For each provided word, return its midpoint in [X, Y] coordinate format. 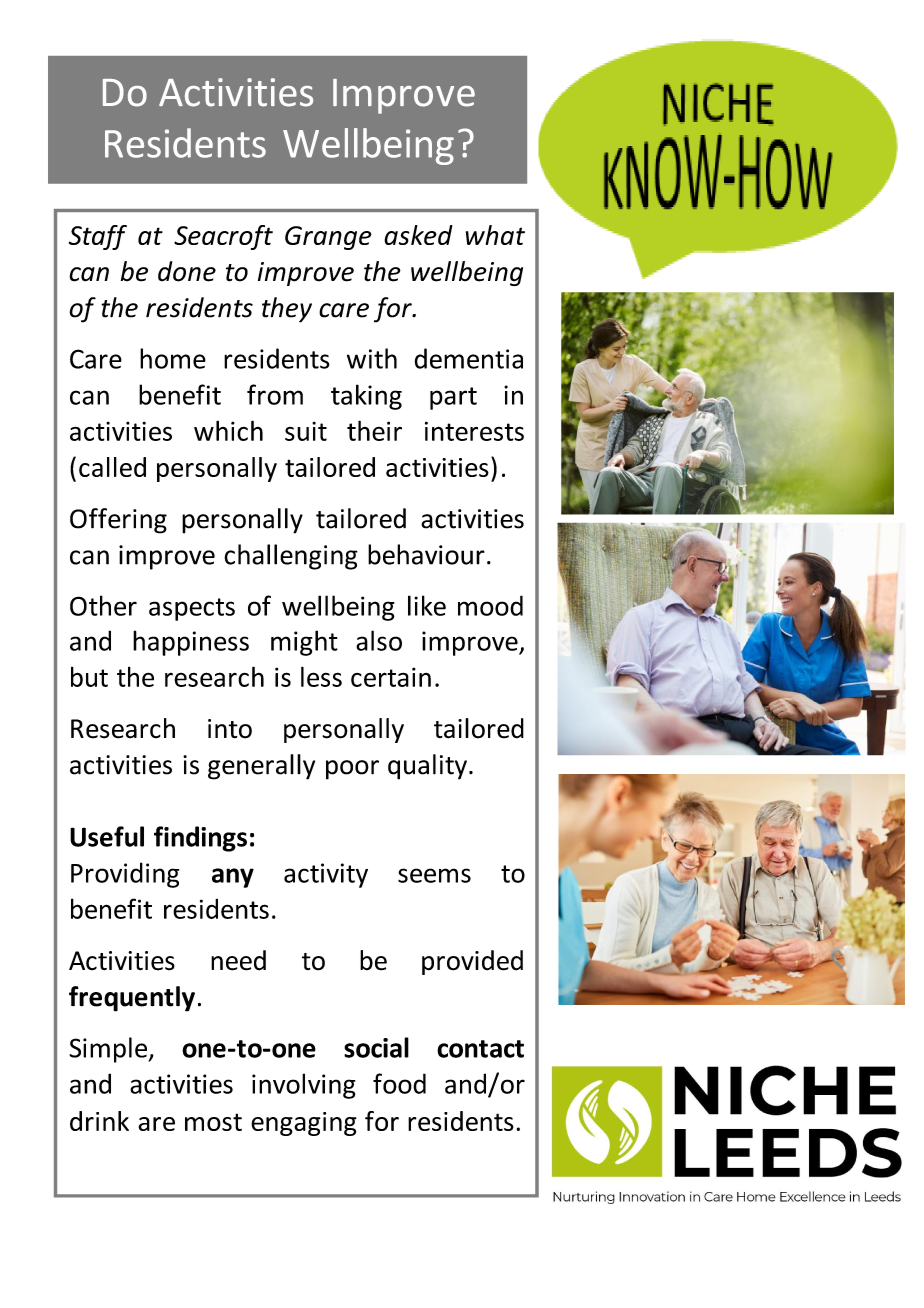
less [321, 676]
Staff [98, 237]
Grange [328, 238]
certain [391, 677]
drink [99, 1121]
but [89, 677]
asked [418, 235]
